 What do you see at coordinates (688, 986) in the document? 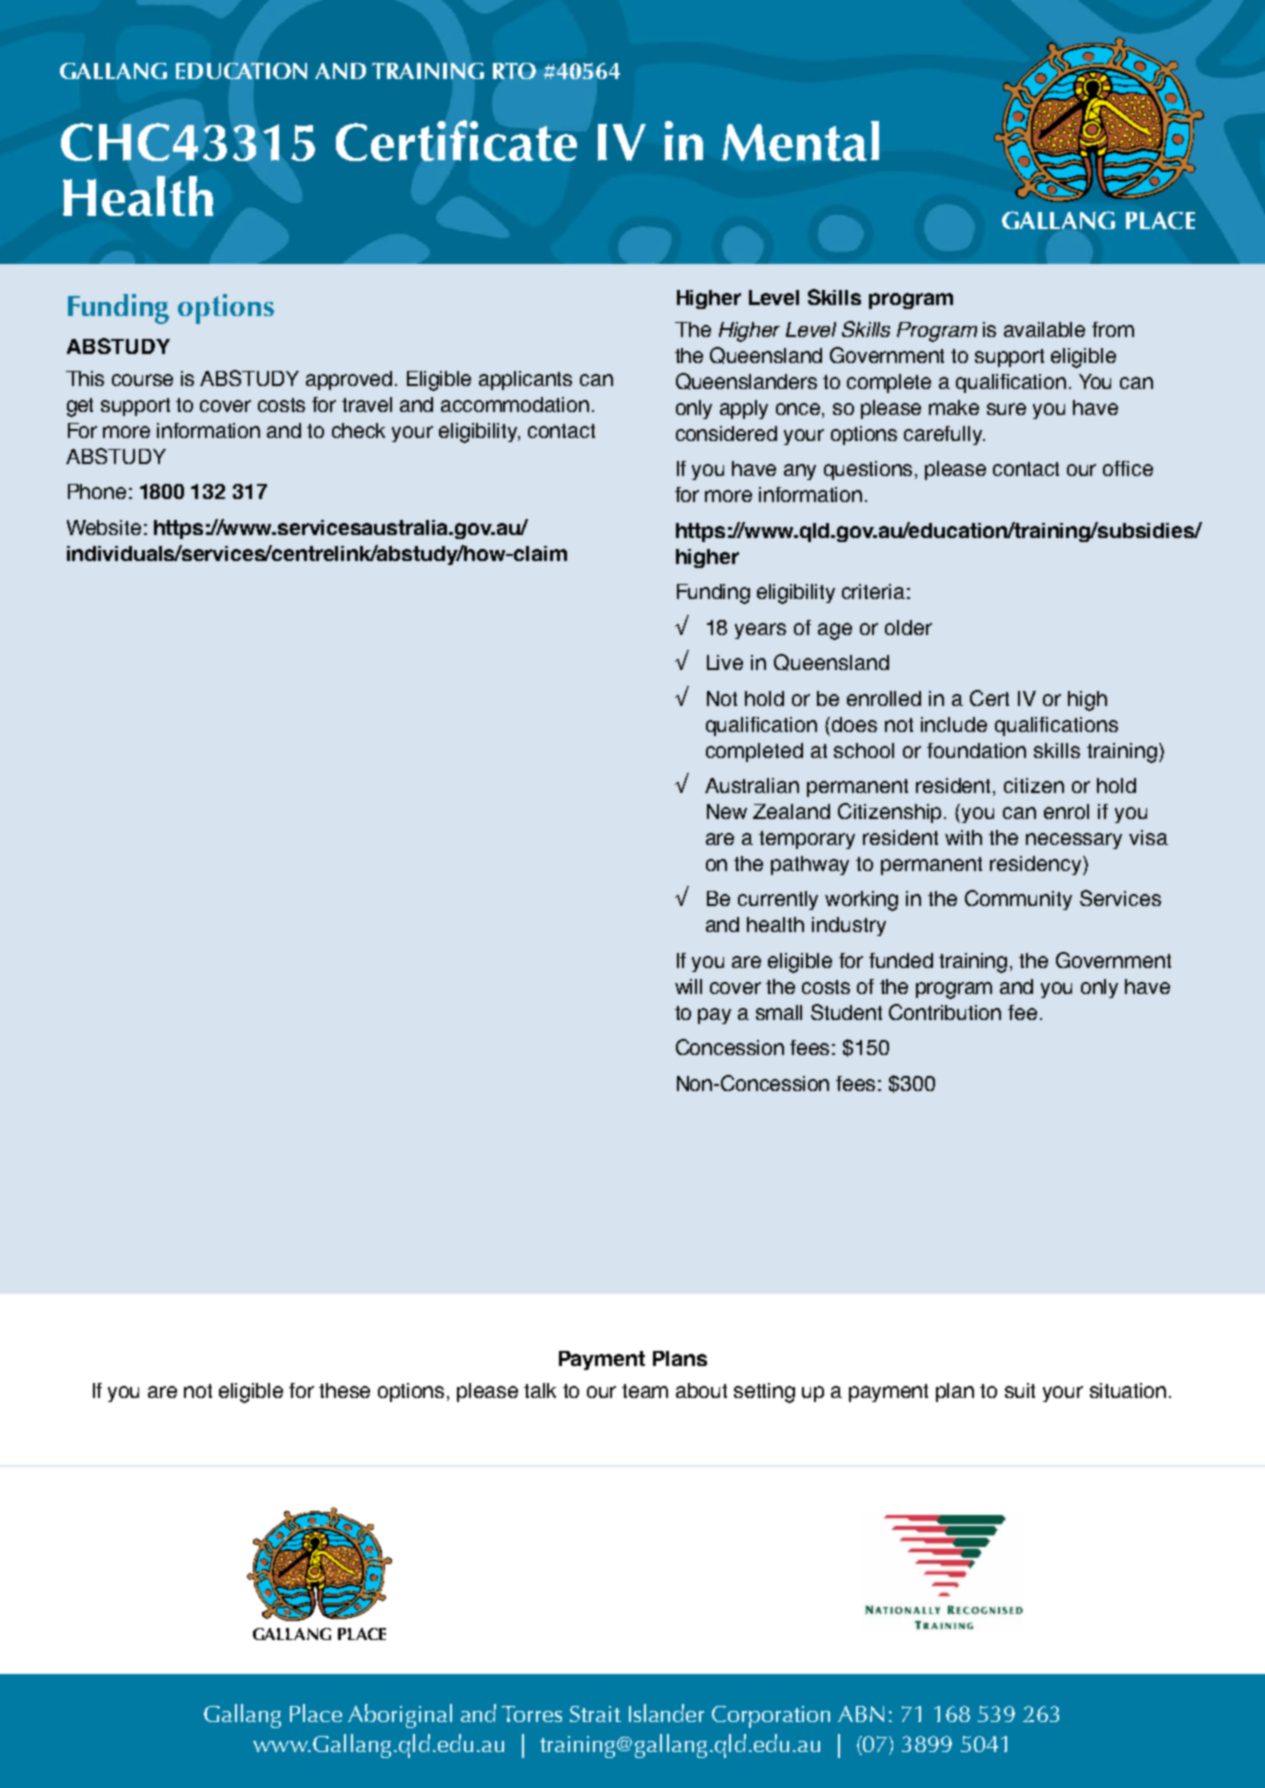
I see `will` at bounding box center [688, 986].
